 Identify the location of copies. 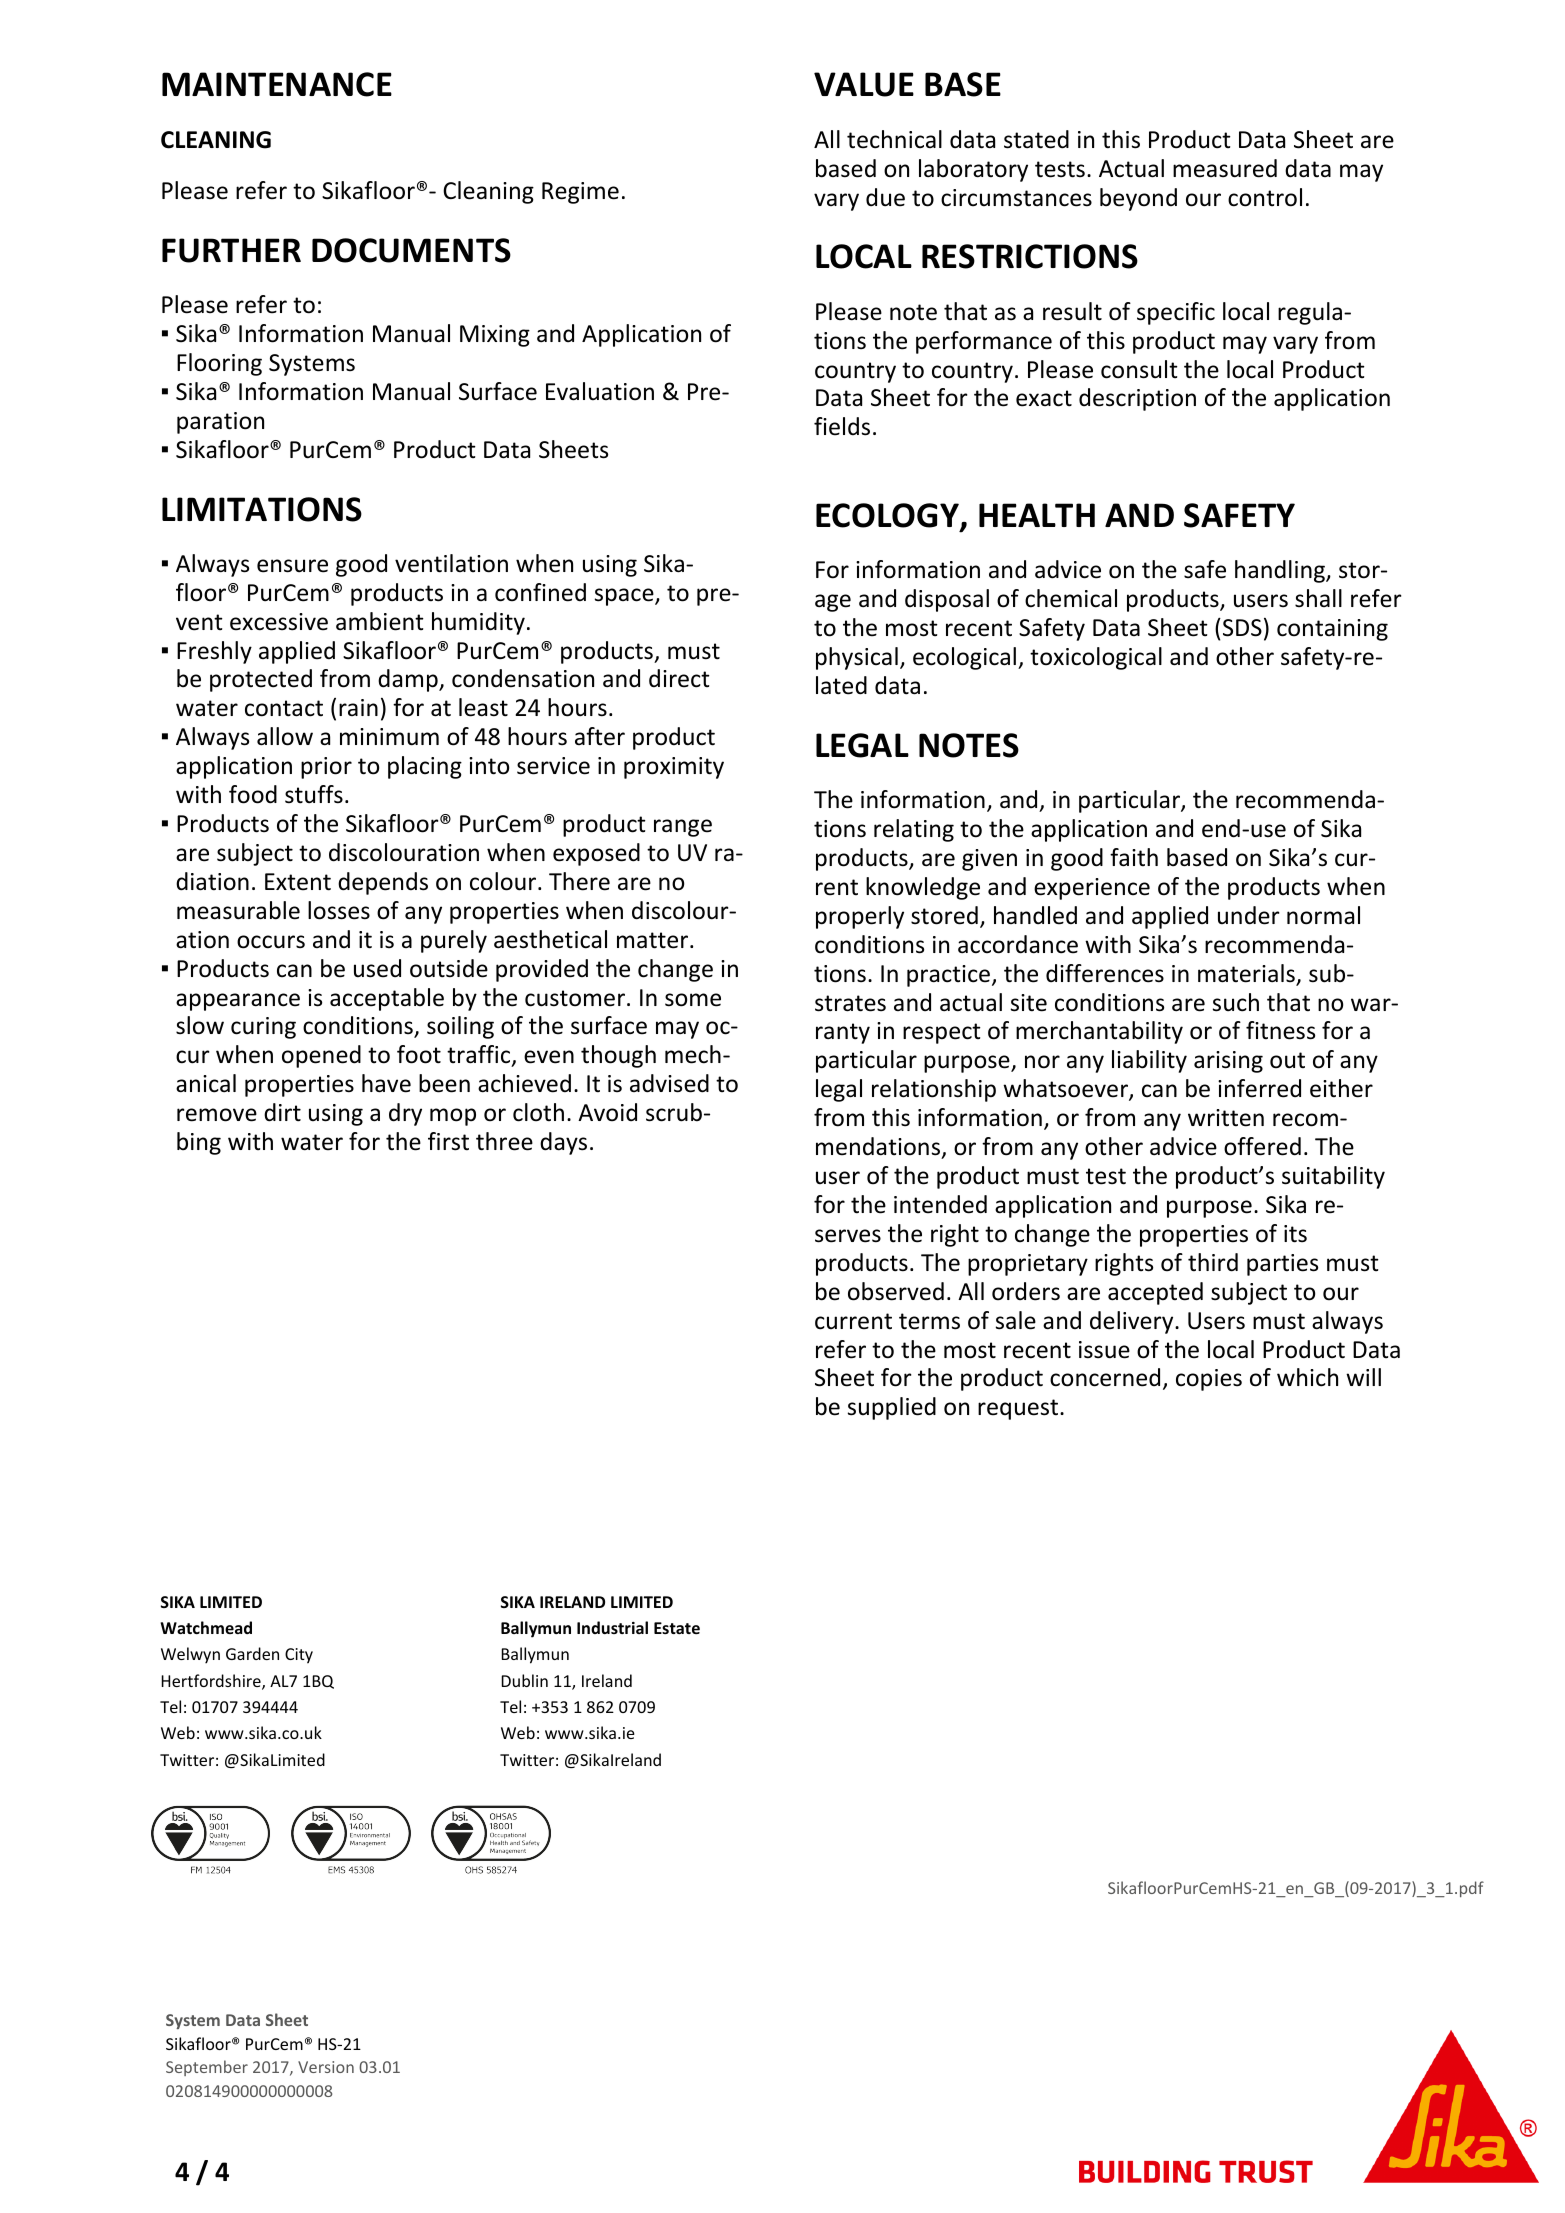
(1209, 1380).
